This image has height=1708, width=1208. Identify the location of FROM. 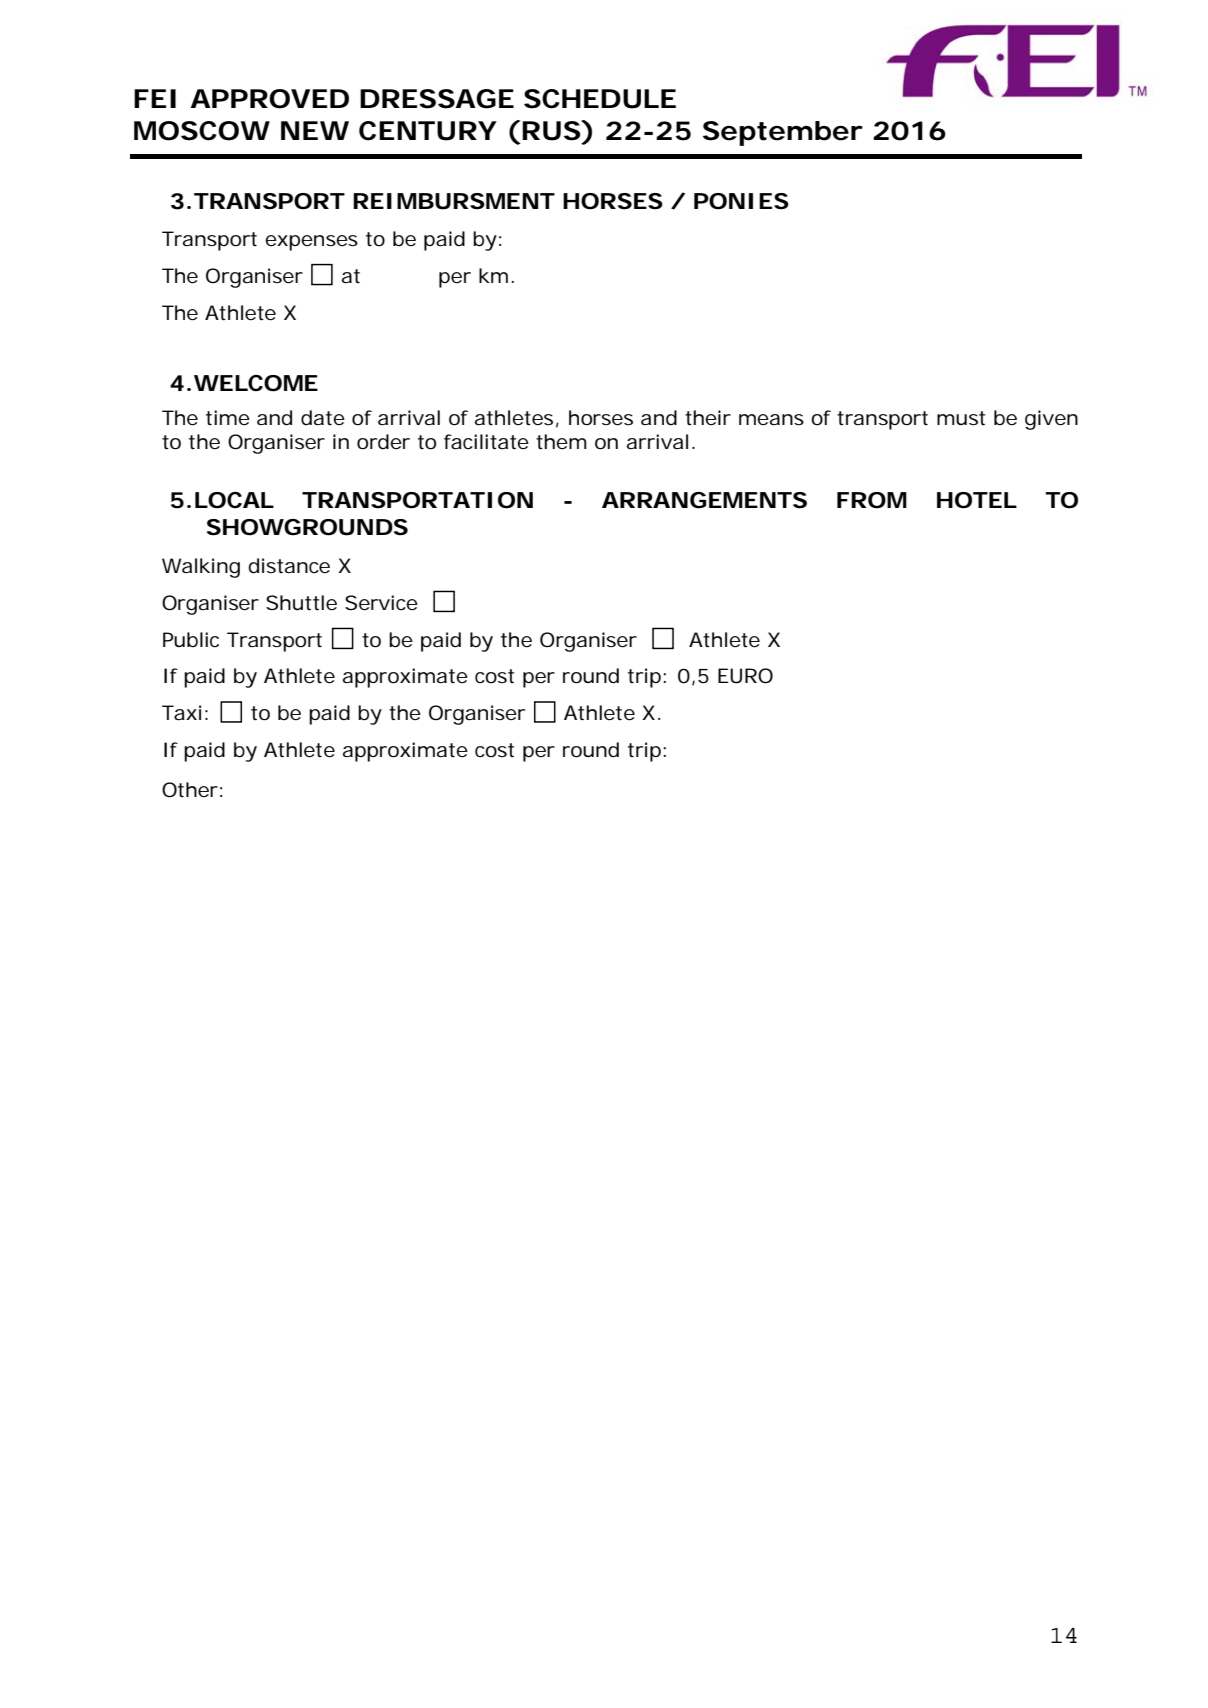
(872, 500).
